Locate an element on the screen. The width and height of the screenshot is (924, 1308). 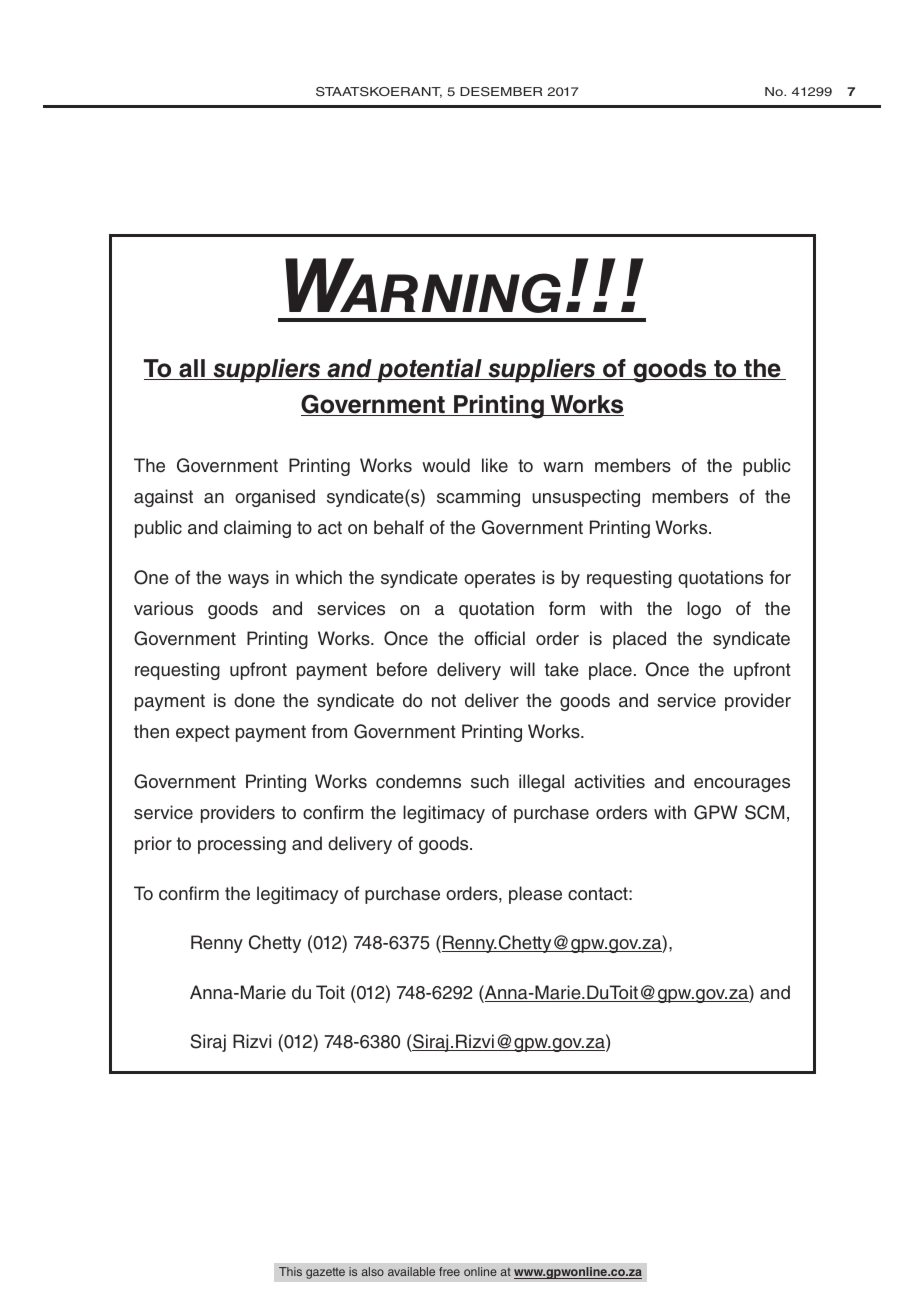
all is located at coordinates (192, 369).
